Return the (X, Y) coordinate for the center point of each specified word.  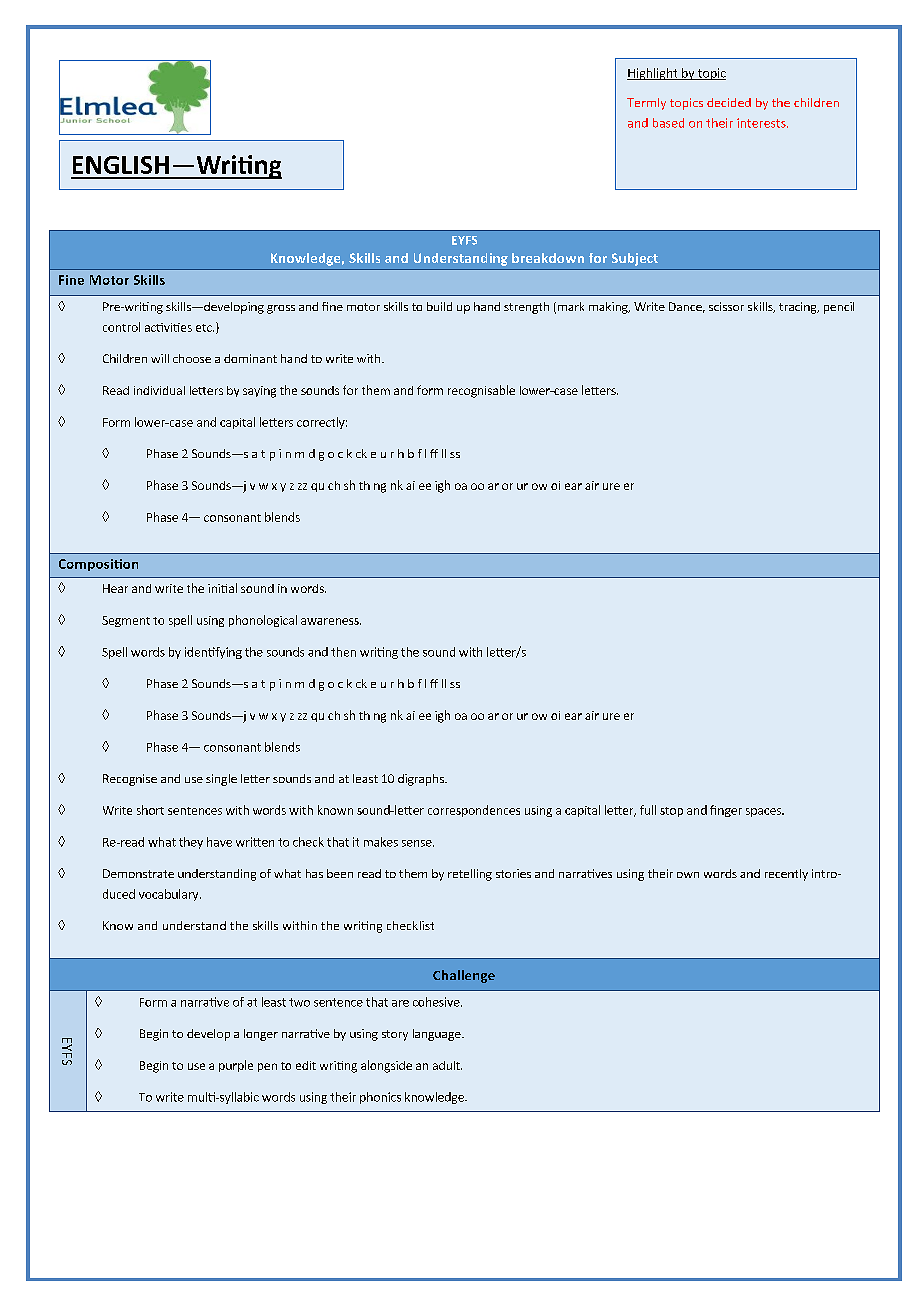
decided (729, 102)
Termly (646, 104)
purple (236, 1066)
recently (786, 875)
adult (447, 1065)
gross (281, 309)
